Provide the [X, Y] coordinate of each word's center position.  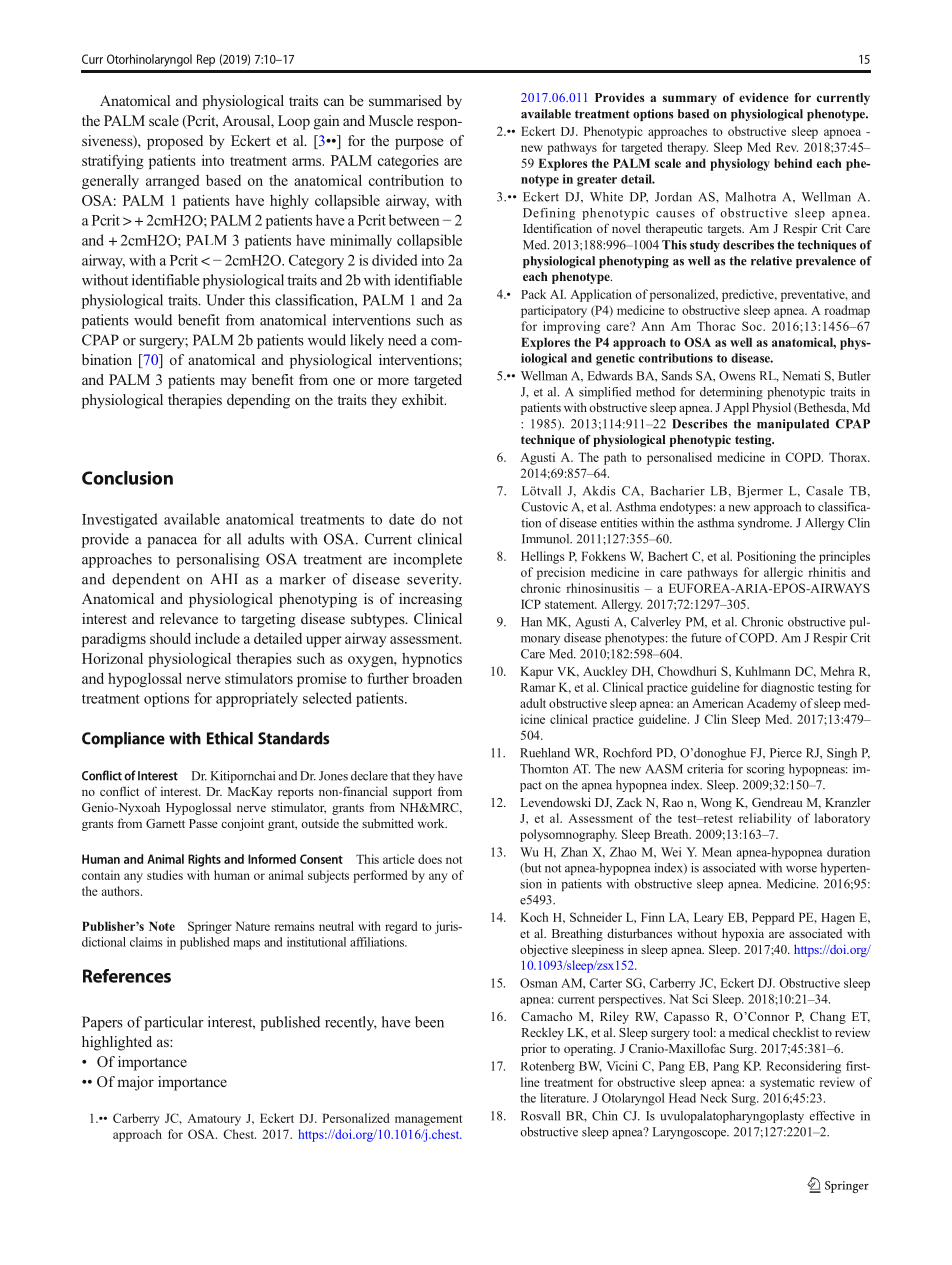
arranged [172, 182]
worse [801, 869]
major [136, 1083]
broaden [437, 678]
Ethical [230, 738]
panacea [172, 542]
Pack [533, 294]
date [402, 519]
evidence [764, 97]
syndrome [765, 524]
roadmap [847, 311]
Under [225, 300]
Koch [534, 917]
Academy [772, 704]
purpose [419, 144]
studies [165, 875]
